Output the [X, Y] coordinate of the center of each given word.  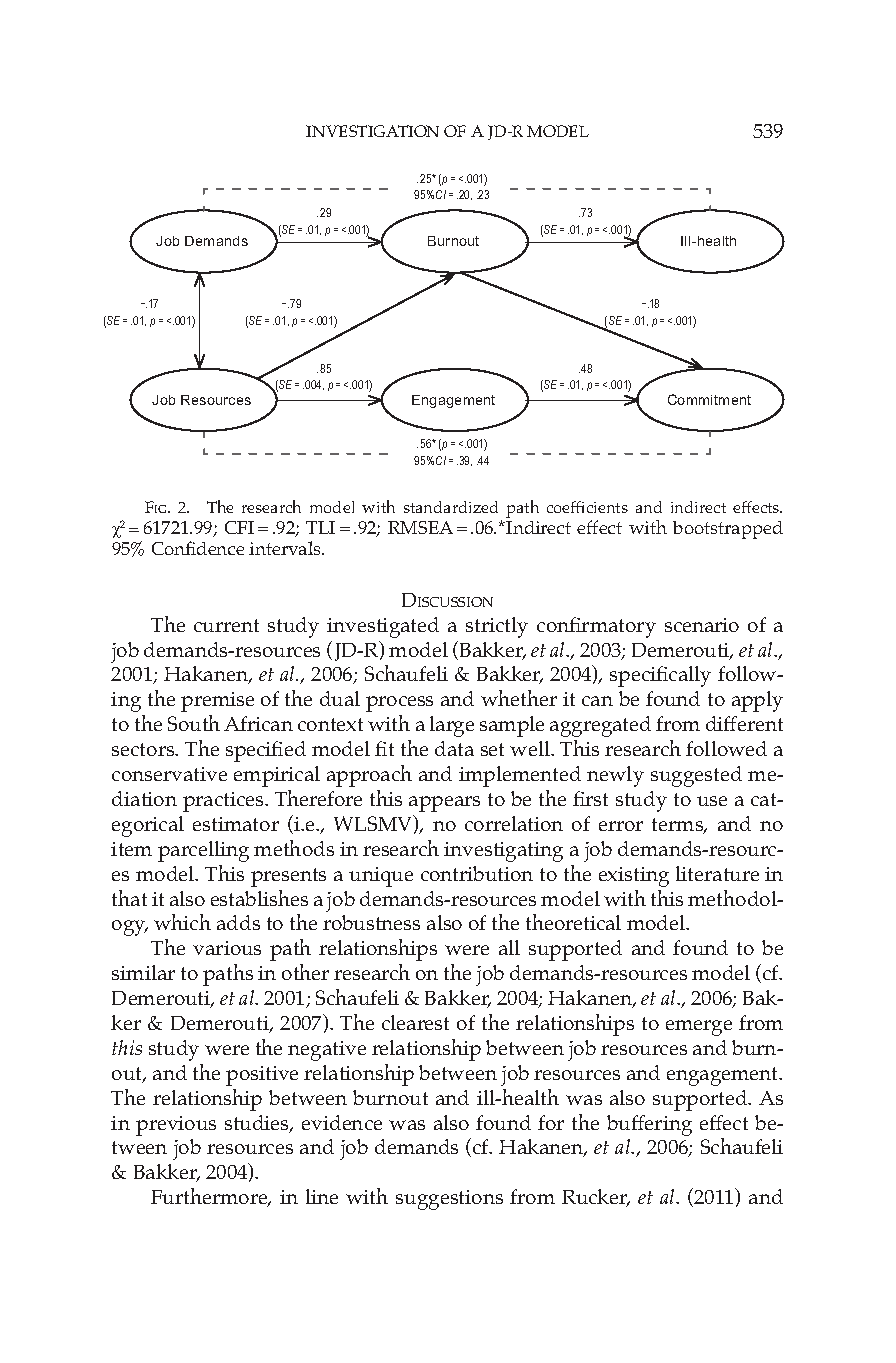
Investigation [372, 131]
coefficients [587, 507]
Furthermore [210, 1197]
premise [217, 702]
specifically [660, 676]
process [399, 704]
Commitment [709, 399]
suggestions [449, 1200]
